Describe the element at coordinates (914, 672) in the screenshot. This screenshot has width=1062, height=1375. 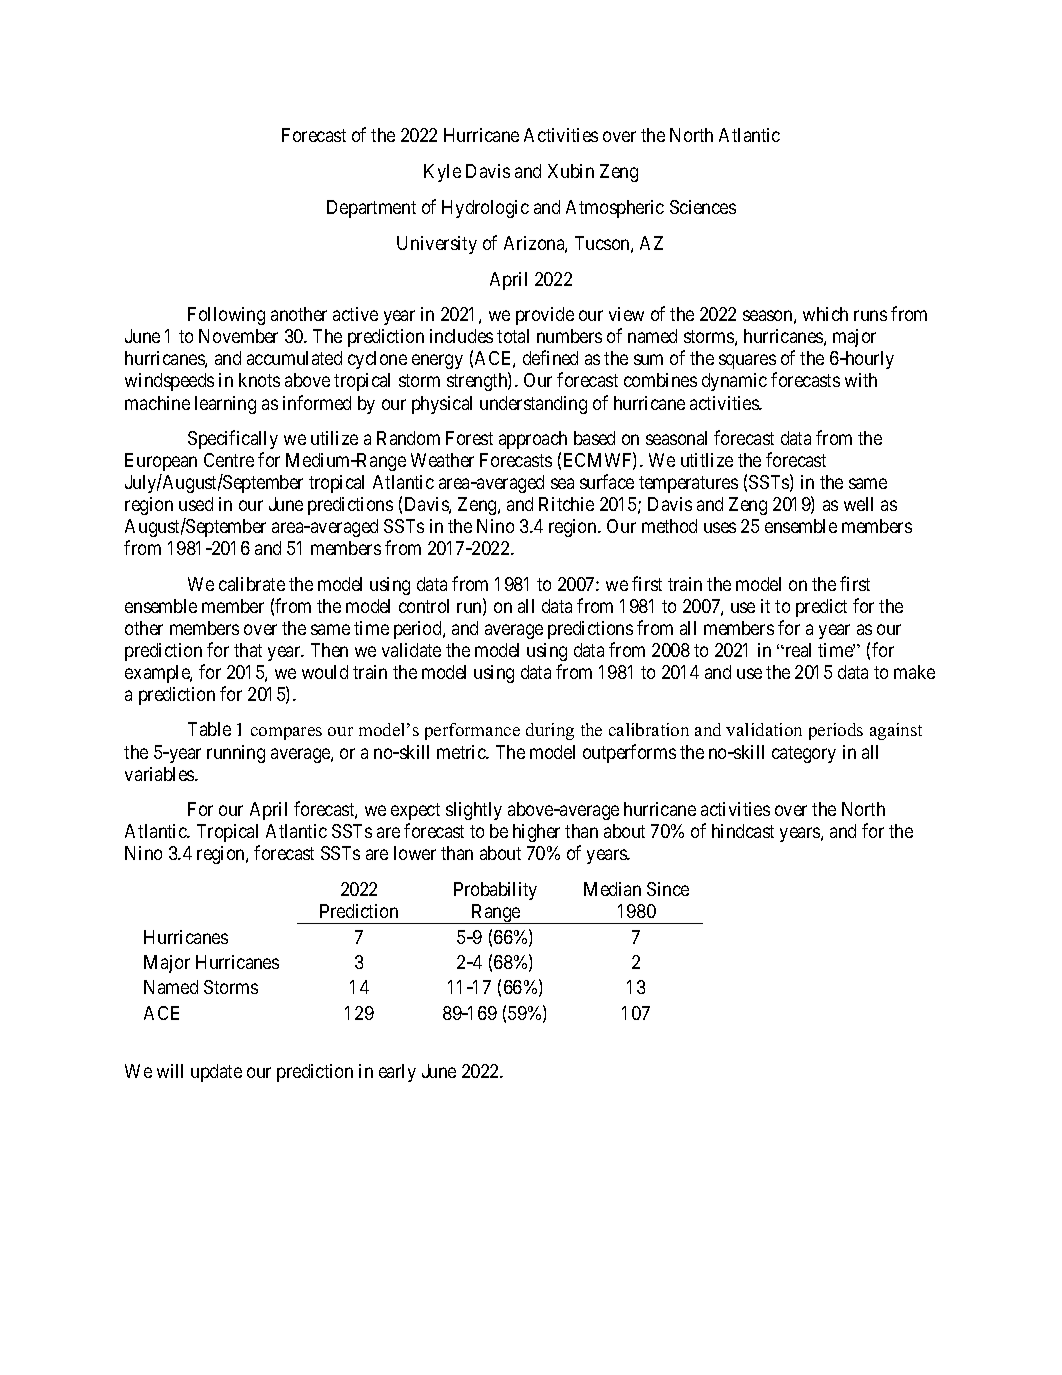
I see `make` at that location.
